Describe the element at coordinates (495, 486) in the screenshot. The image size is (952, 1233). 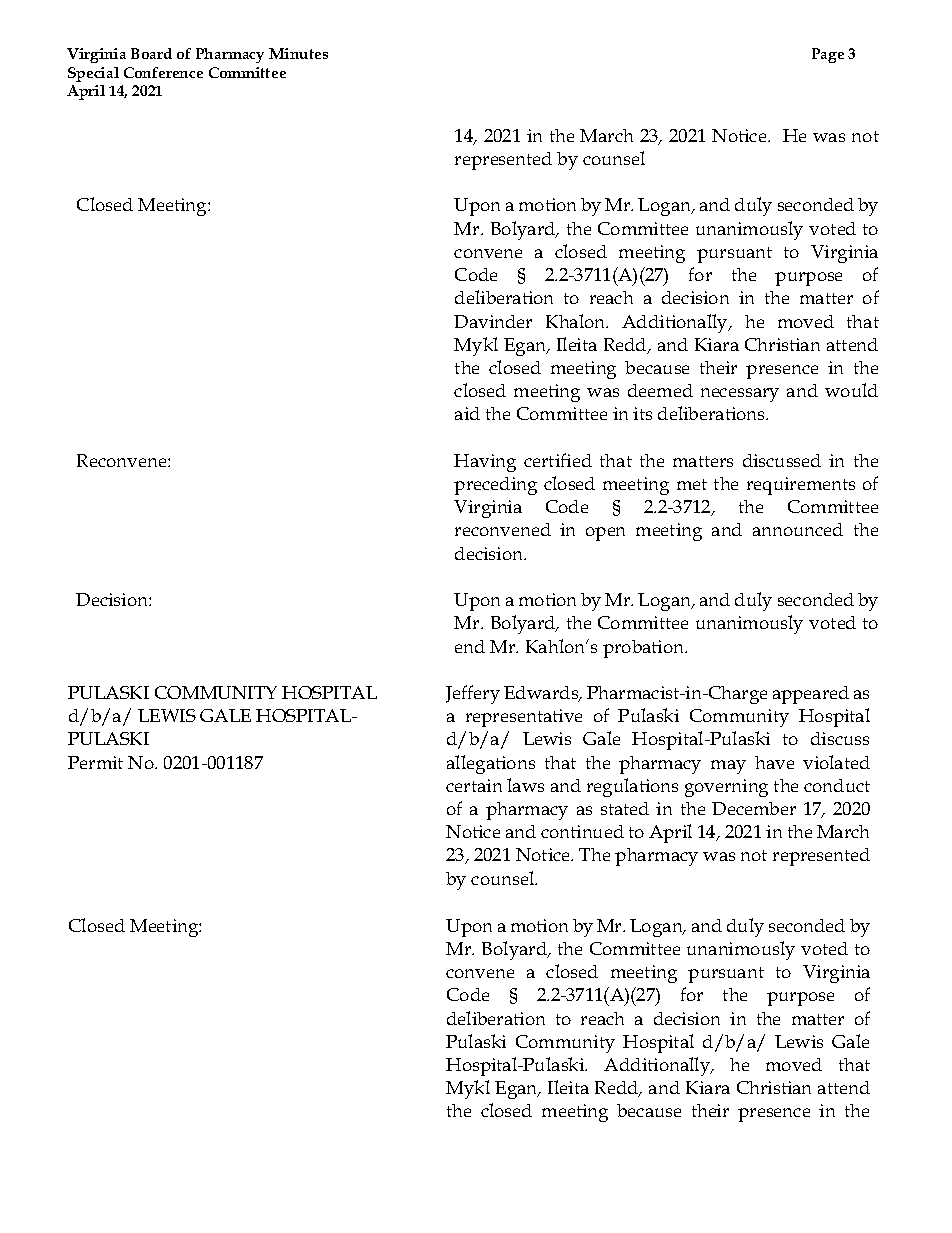
I see `preceding` at that location.
